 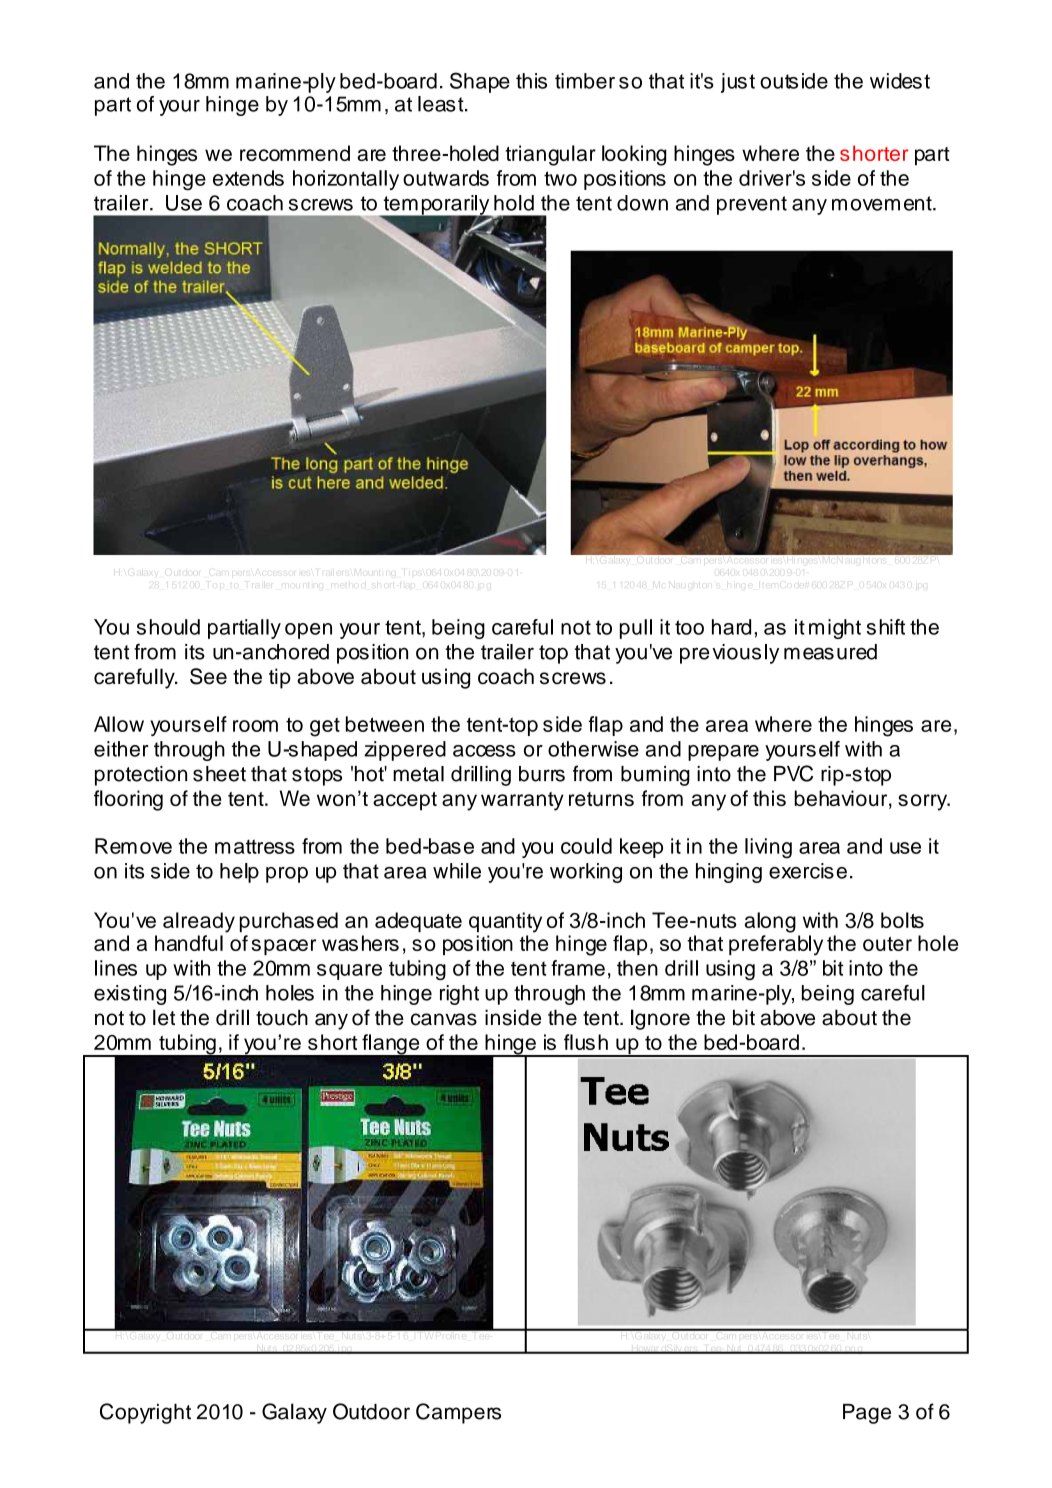 What do you see at coordinates (550, 155) in the page?
I see `triangular` at bounding box center [550, 155].
